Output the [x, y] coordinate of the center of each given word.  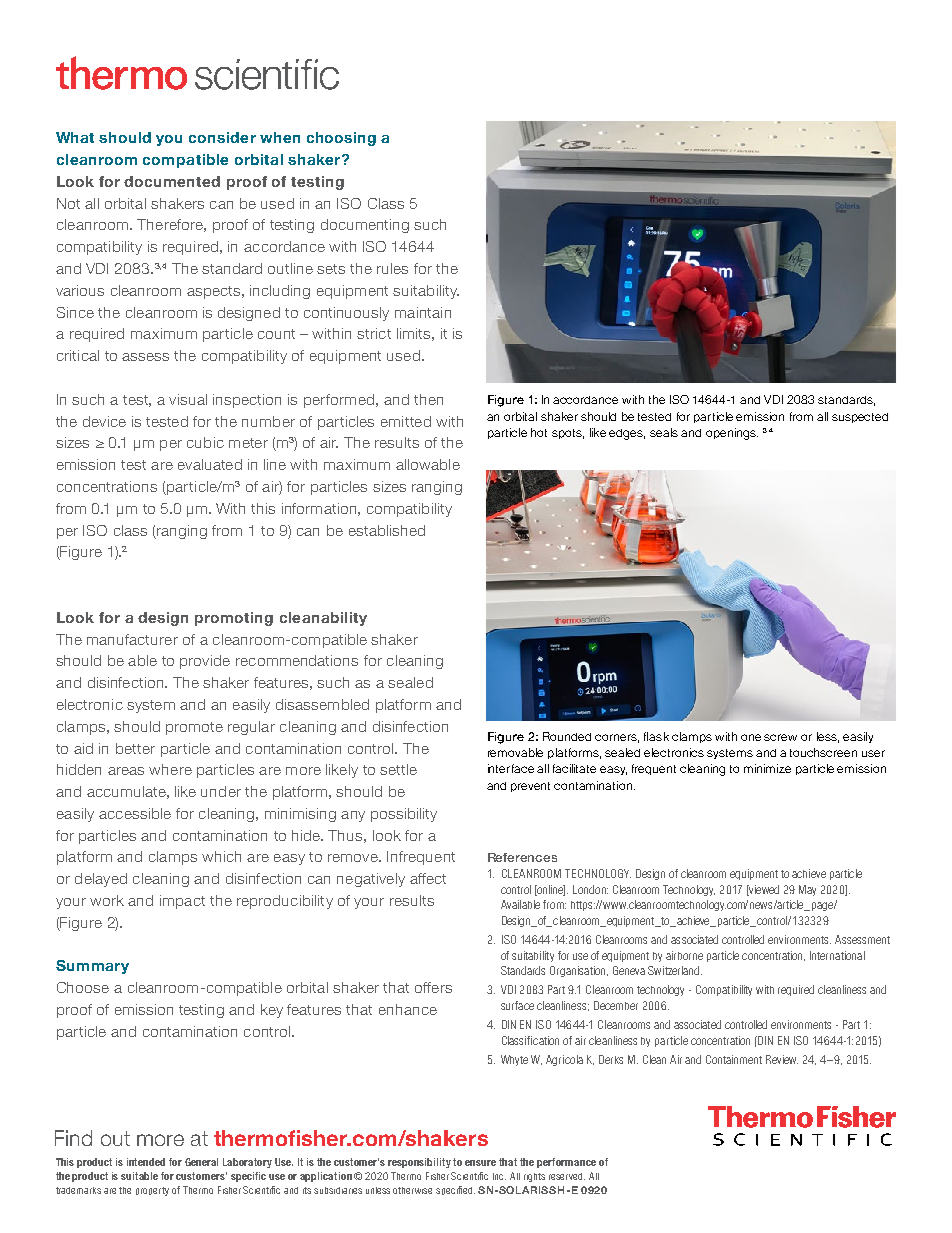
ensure [480, 1163]
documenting [365, 226]
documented [172, 181]
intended [146, 1162]
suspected [860, 418]
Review [782, 1059]
